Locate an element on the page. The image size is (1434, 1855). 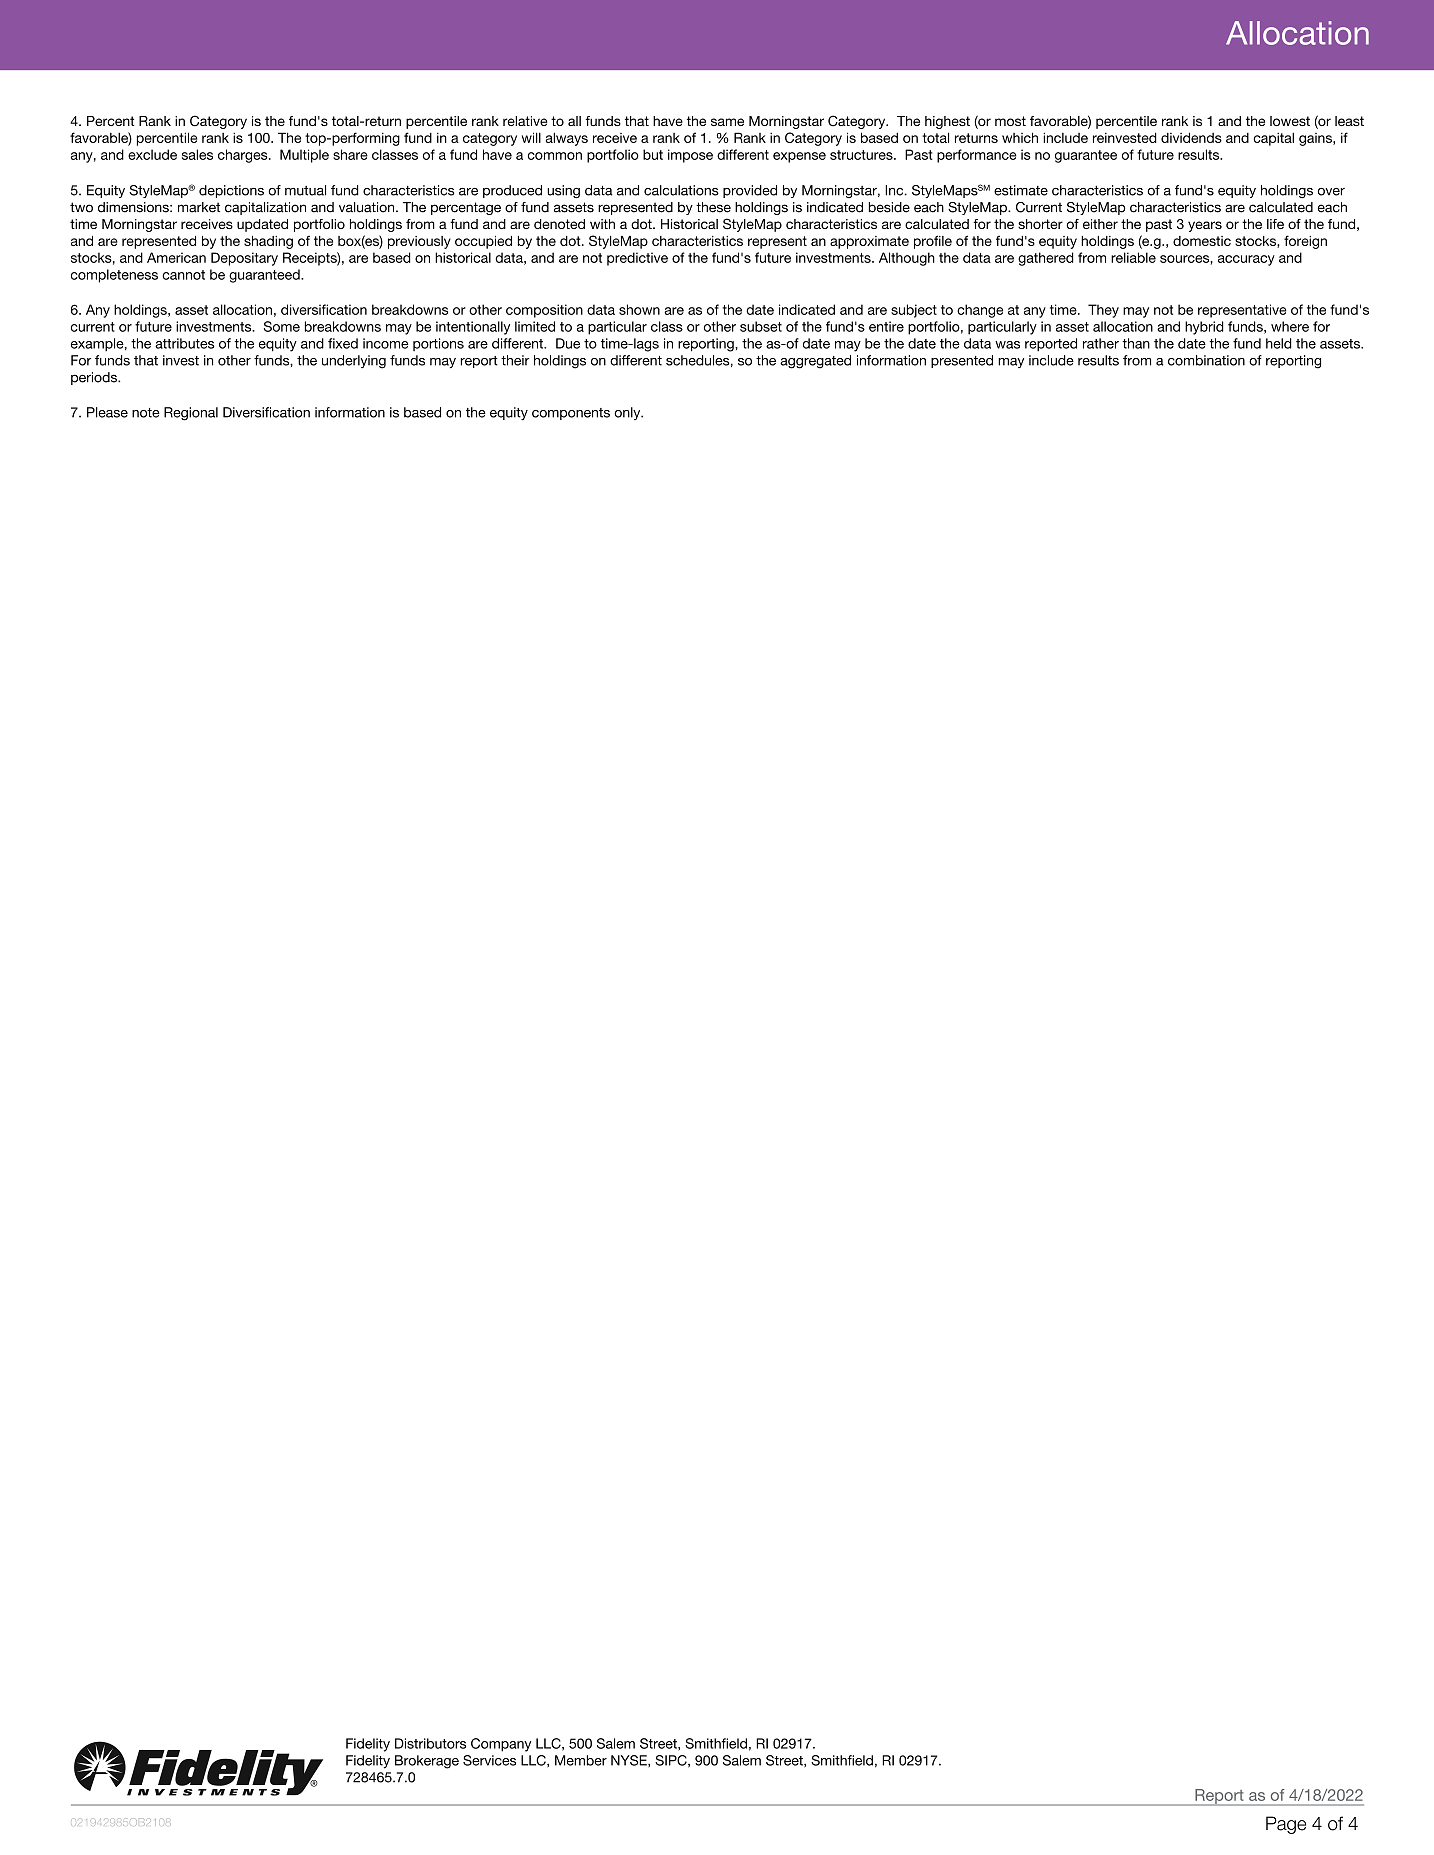
dividends is located at coordinates (1191, 137).
